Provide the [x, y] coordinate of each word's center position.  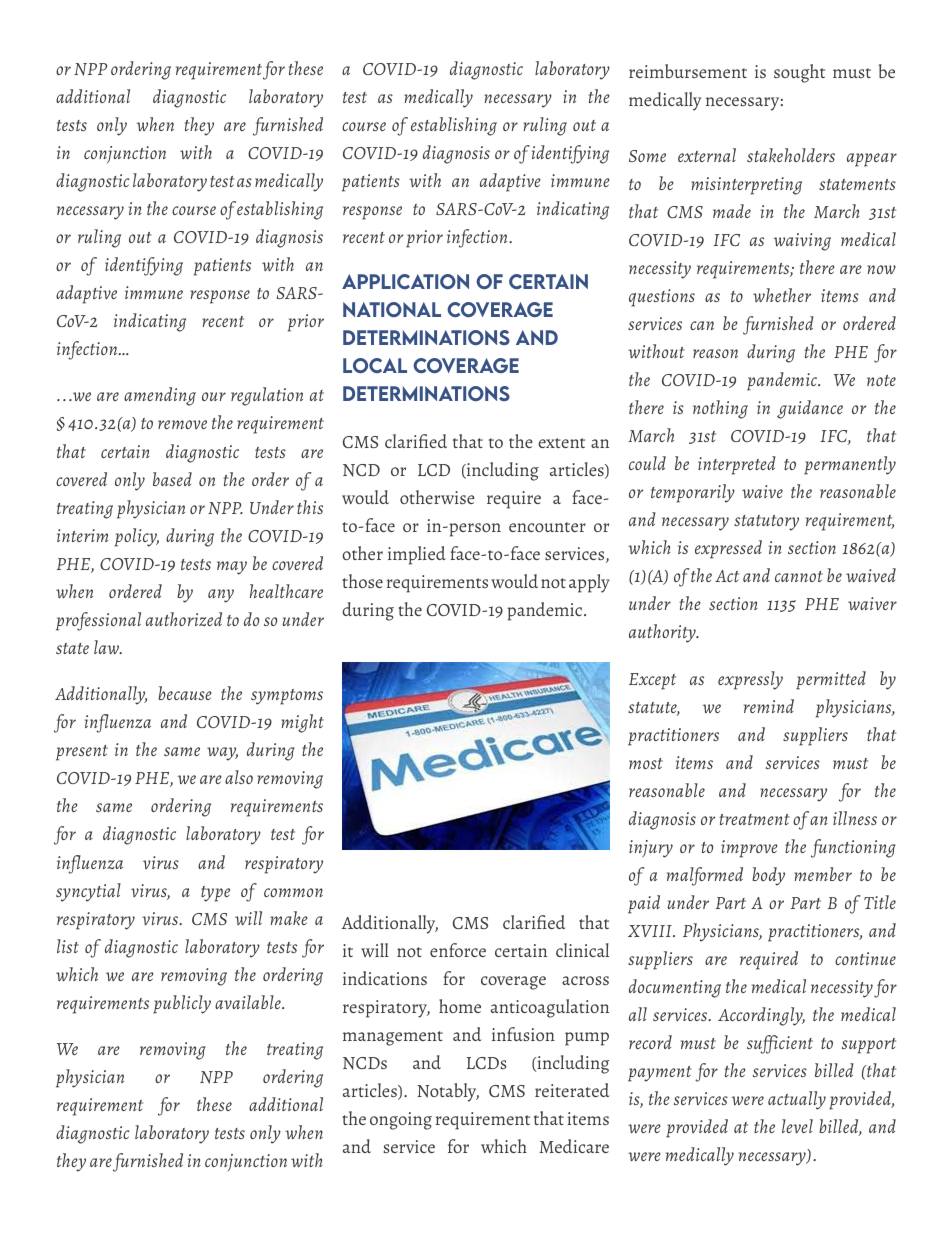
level [797, 1126]
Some [647, 156]
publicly [182, 1004]
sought [799, 73]
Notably [448, 1092]
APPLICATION [405, 281]
